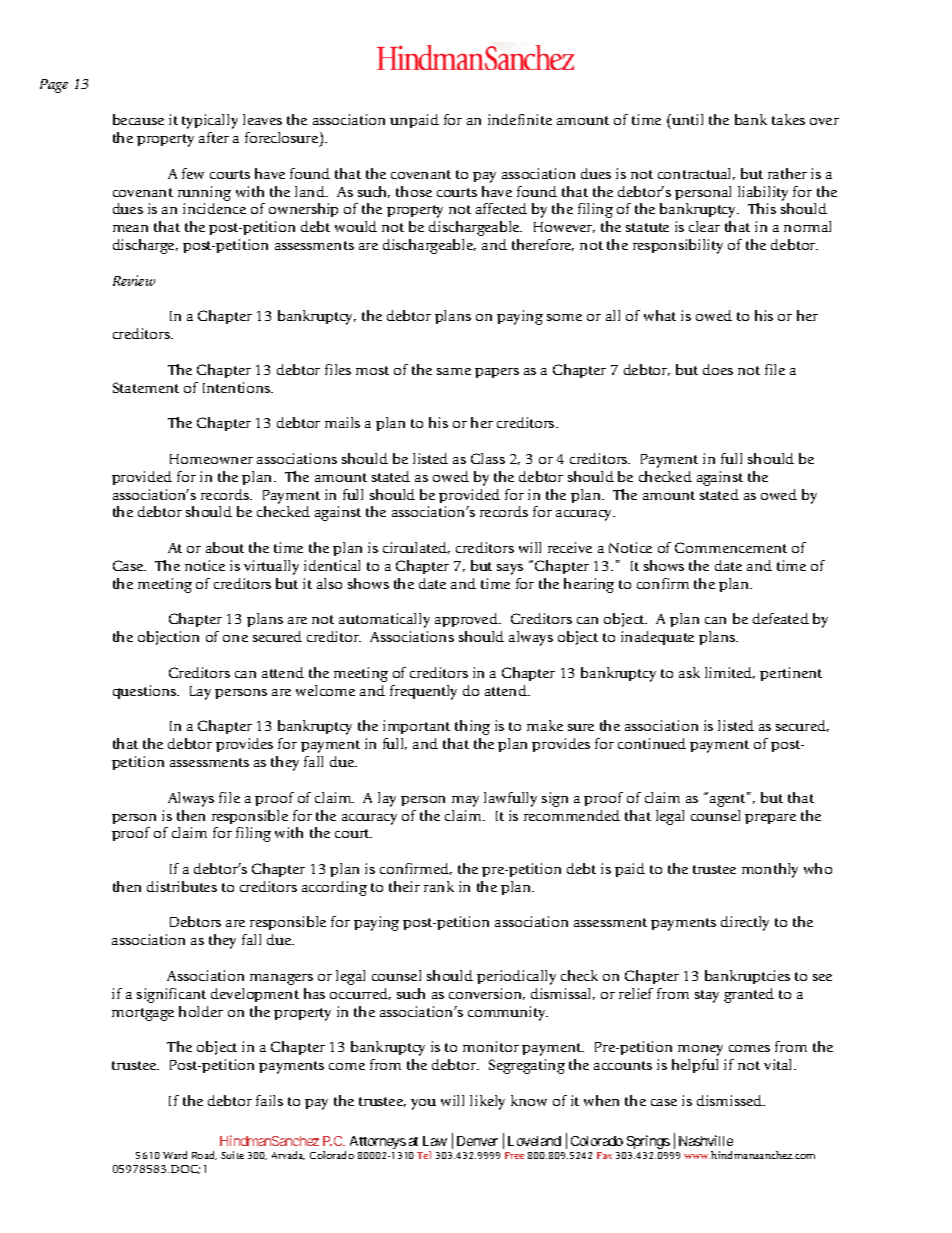  I want to click on Homeowner, so click(211, 459).
